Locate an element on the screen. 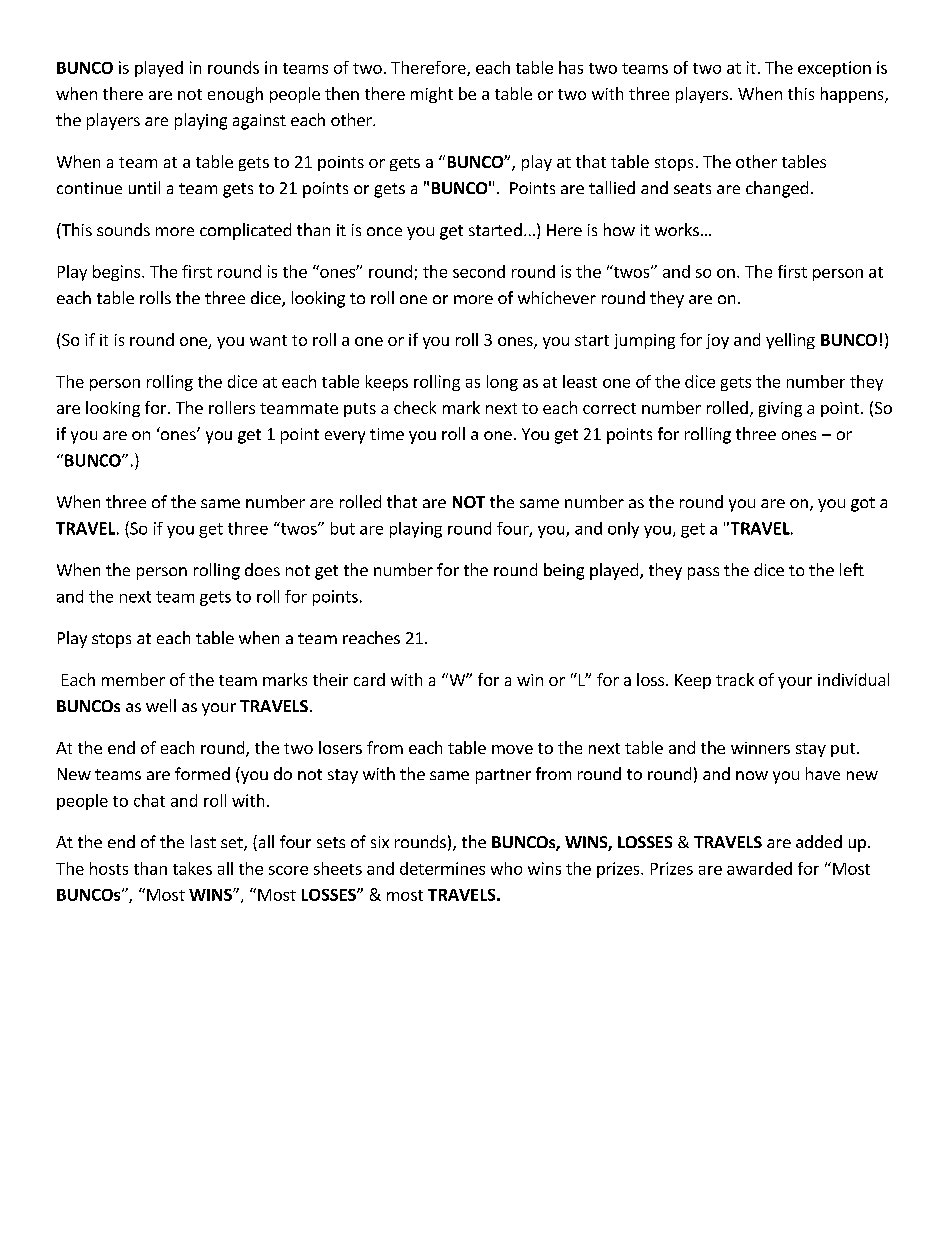  time is located at coordinates (387, 434).
